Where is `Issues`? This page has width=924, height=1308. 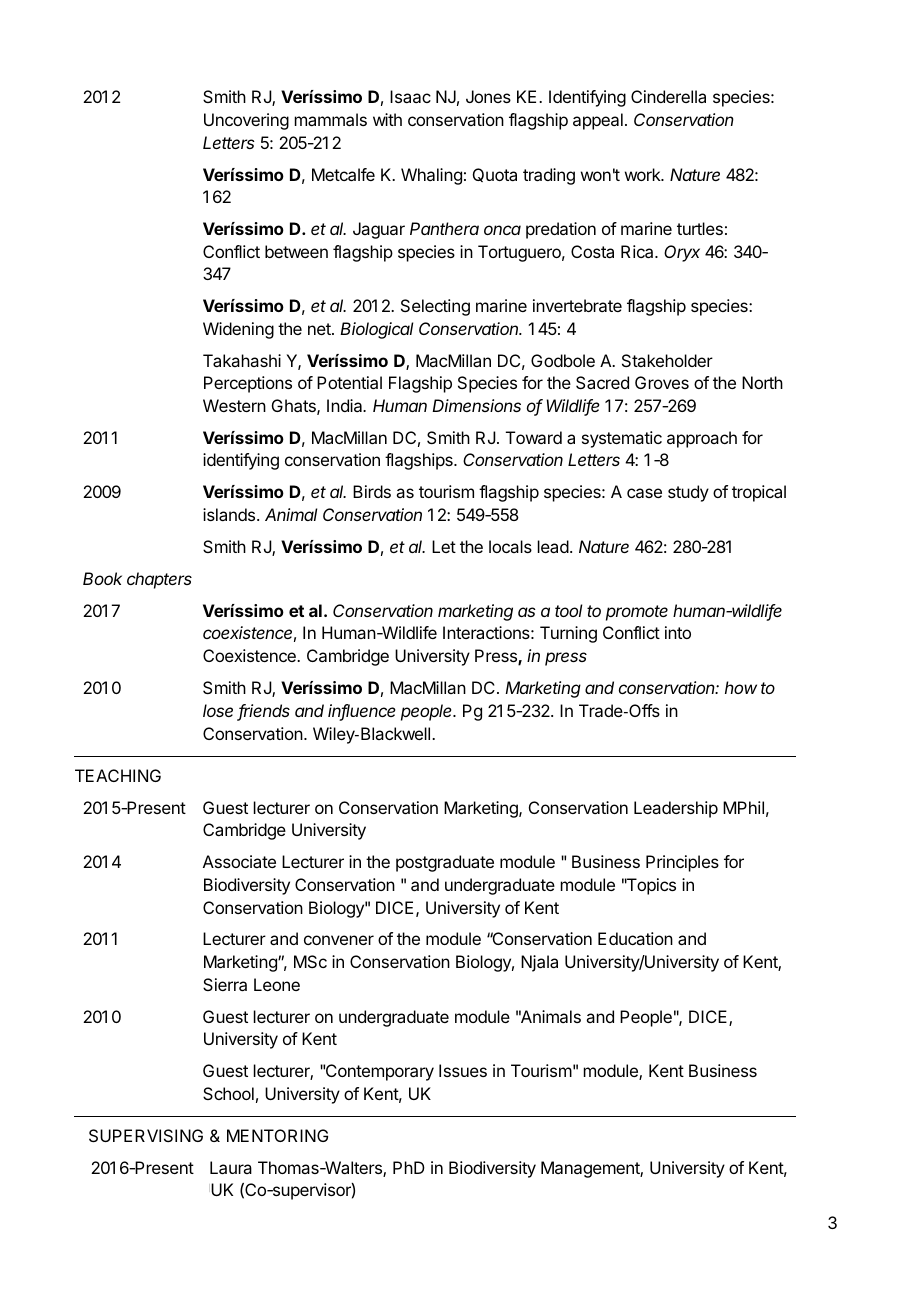
Issues is located at coordinates (463, 1070).
